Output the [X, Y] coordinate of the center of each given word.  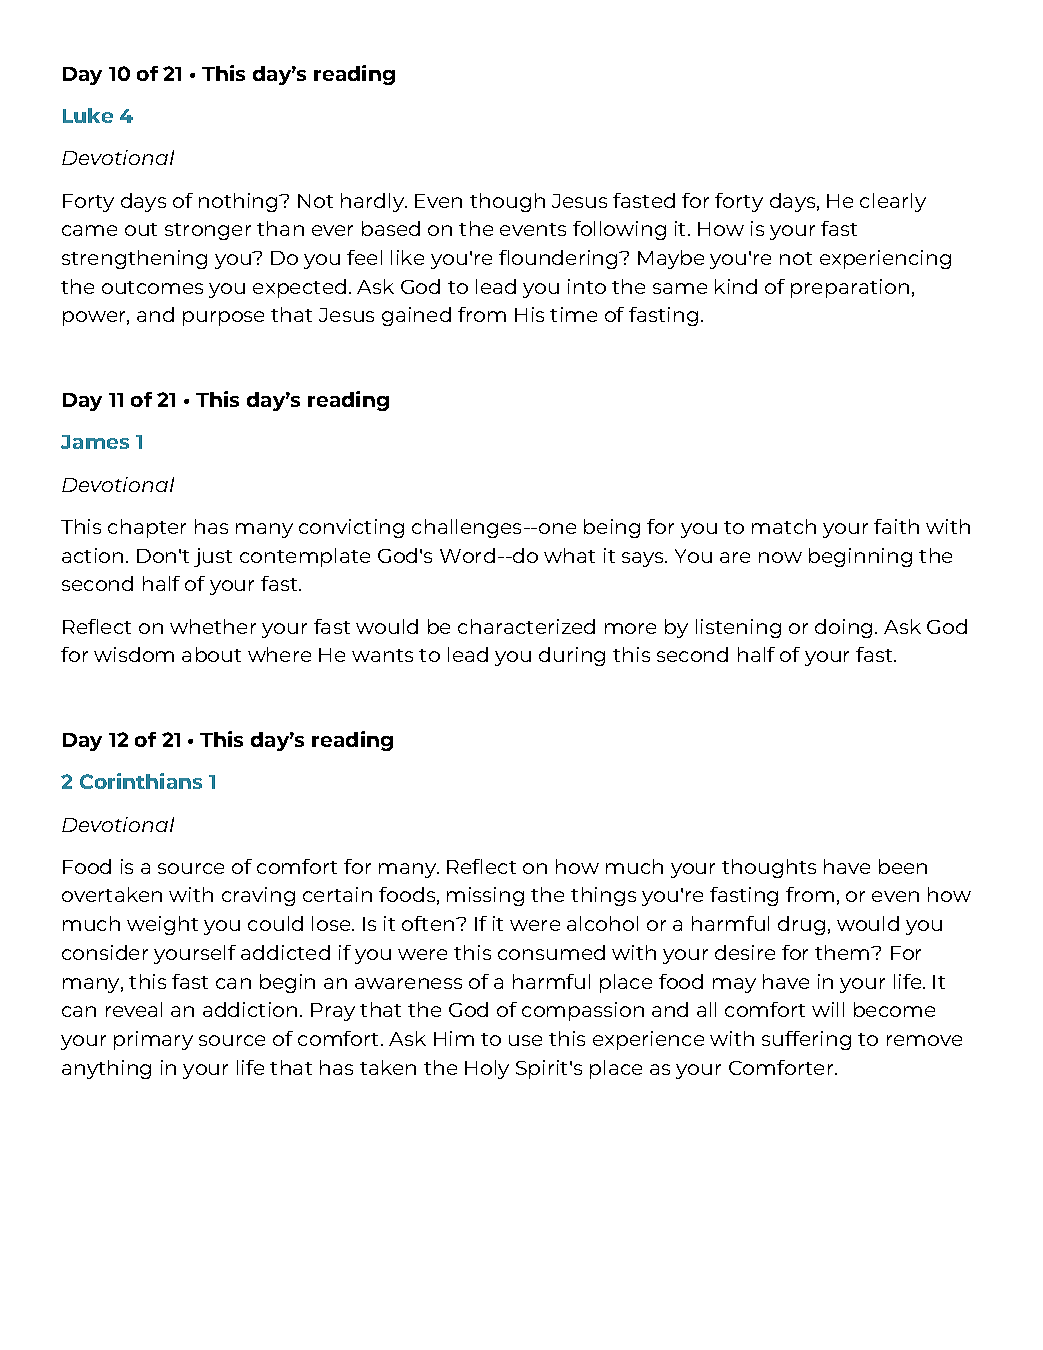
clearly [893, 202]
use [525, 1040]
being [612, 528]
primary [153, 1040]
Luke [88, 115]
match [784, 526]
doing [843, 628]
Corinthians [141, 781]
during [572, 656]
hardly [374, 202]
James [95, 442]
